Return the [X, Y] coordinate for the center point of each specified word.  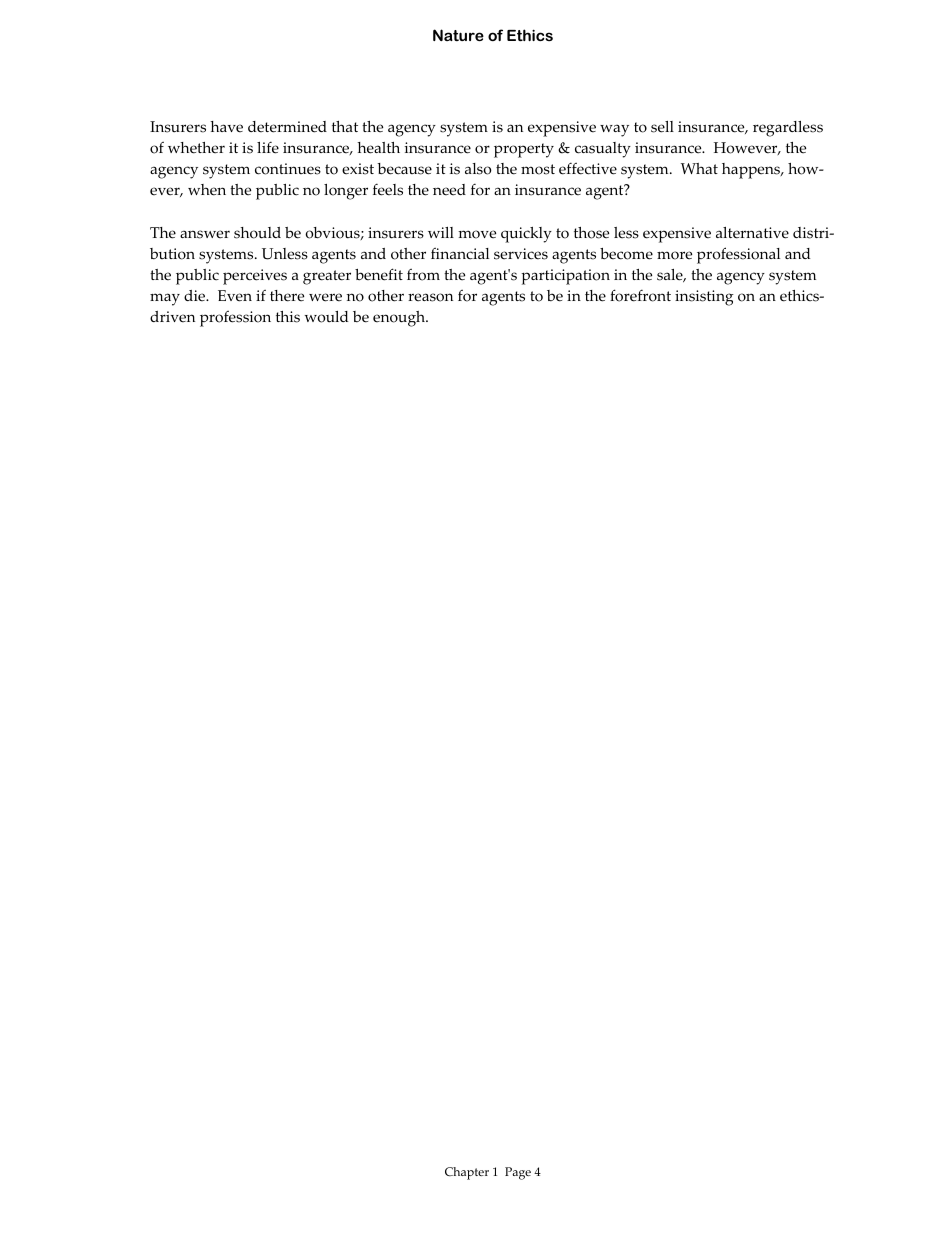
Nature [458, 35]
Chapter [467, 1173]
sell [662, 127]
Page [518, 1173]
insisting [704, 298]
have [226, 127]
